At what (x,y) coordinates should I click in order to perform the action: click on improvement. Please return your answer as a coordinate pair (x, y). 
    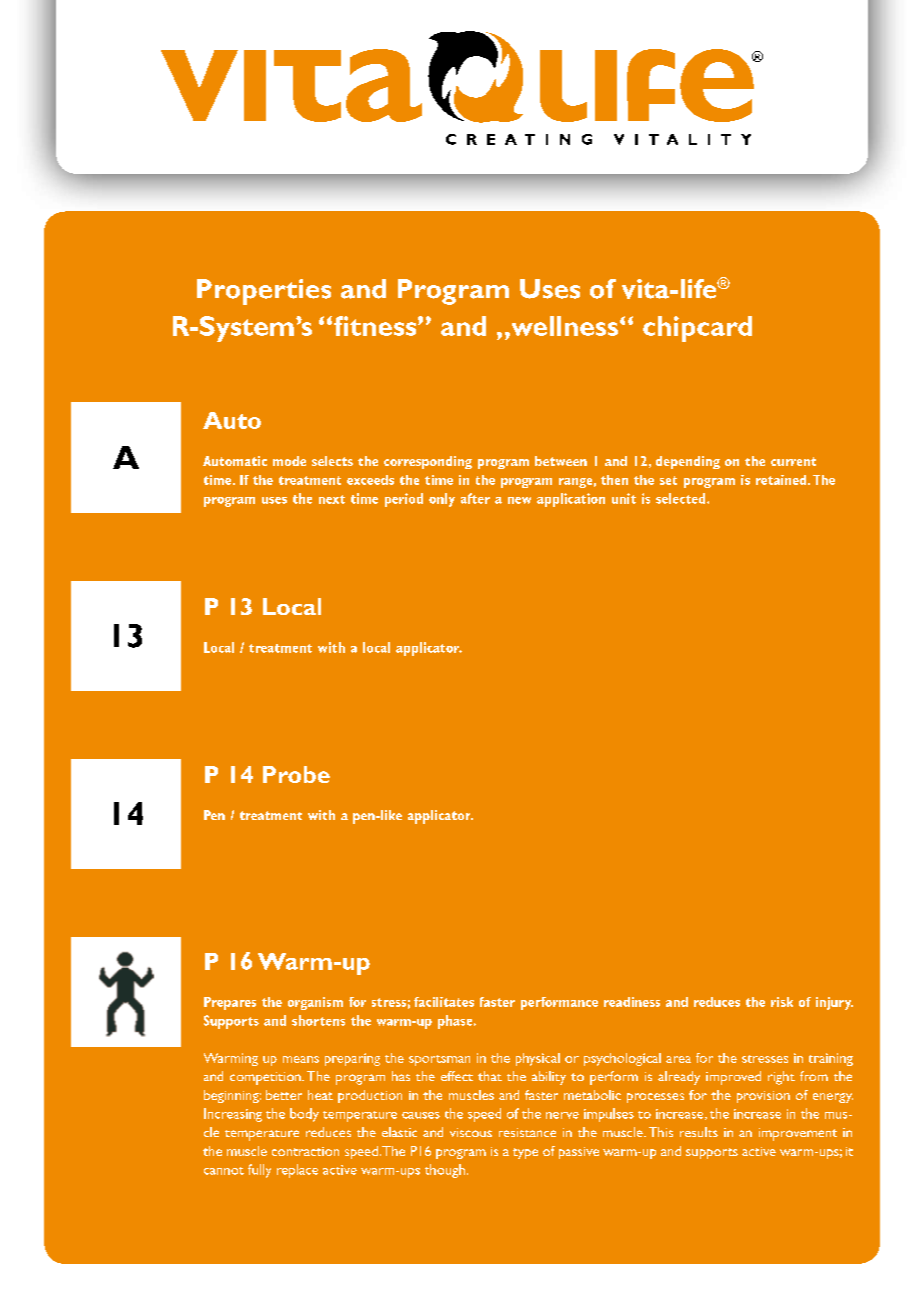
    Looking at the image, I should click on (798, 1134).
